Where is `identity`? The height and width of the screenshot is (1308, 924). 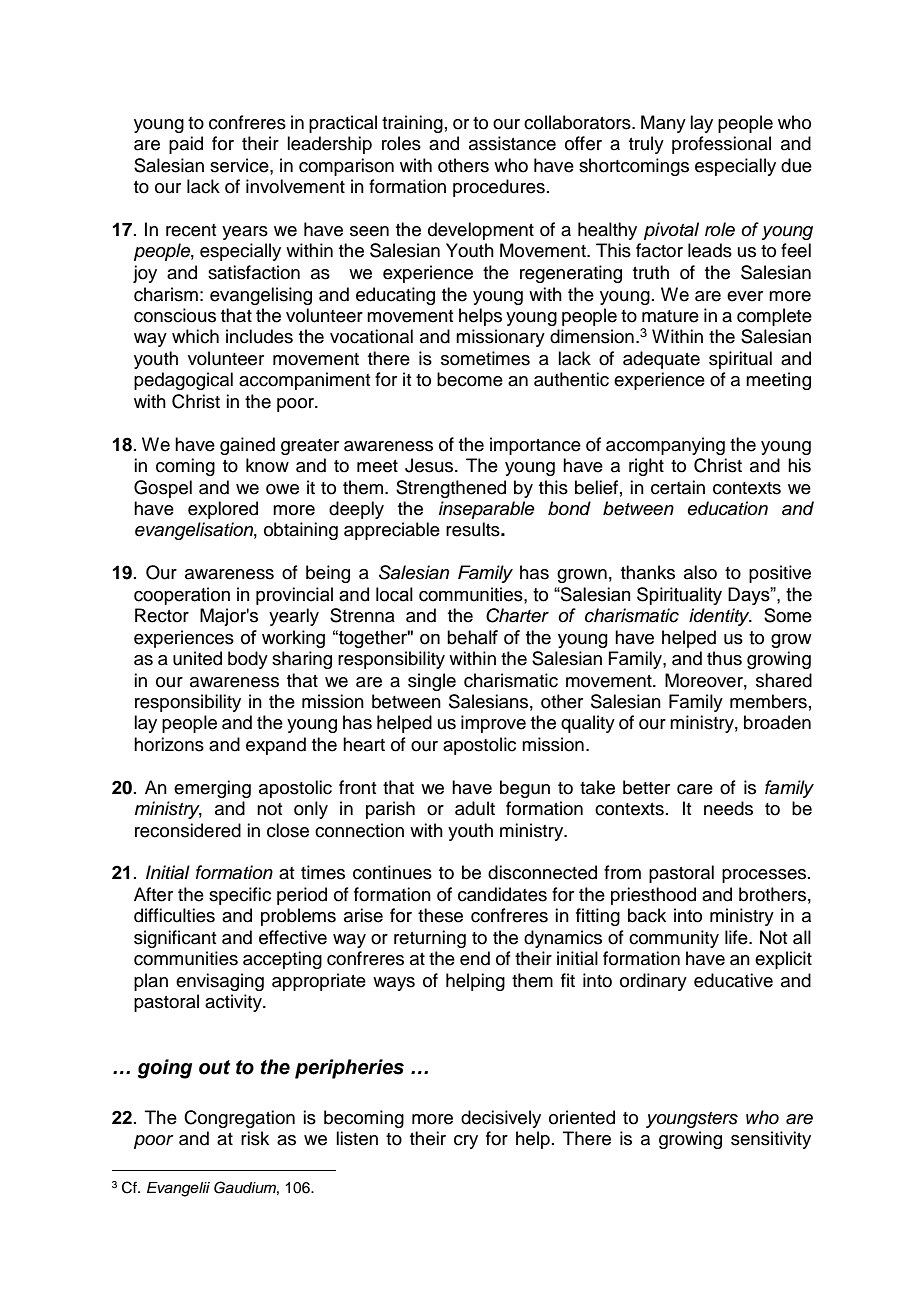 identity is located at coordinates (720, 617).
